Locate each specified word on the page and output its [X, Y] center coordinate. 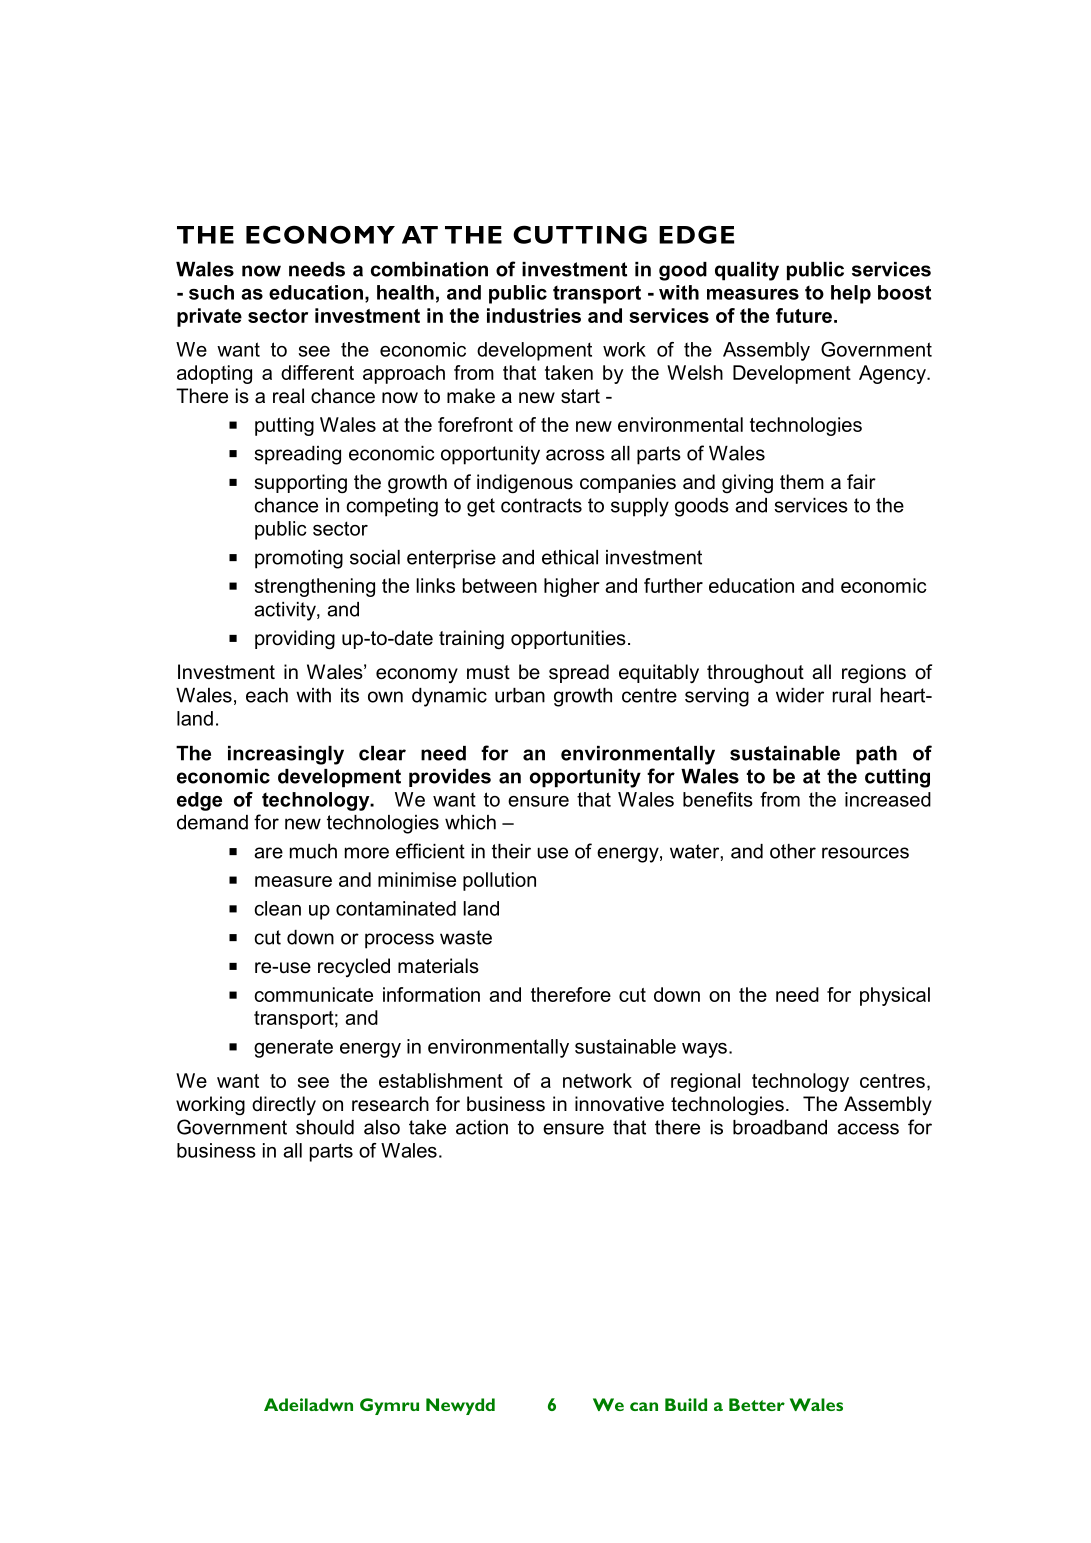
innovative [619, 1104]
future [805, 315]
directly [284, 1106]
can [644, 1406]
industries [534, 315]
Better [757, 1404]
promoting [299, 559]
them [802, 482]
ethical [570, 557]
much [313, 851]
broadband [780, 1127]
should [325, 1127]
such [211, 292]
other [793, 851]
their [511, 851]
